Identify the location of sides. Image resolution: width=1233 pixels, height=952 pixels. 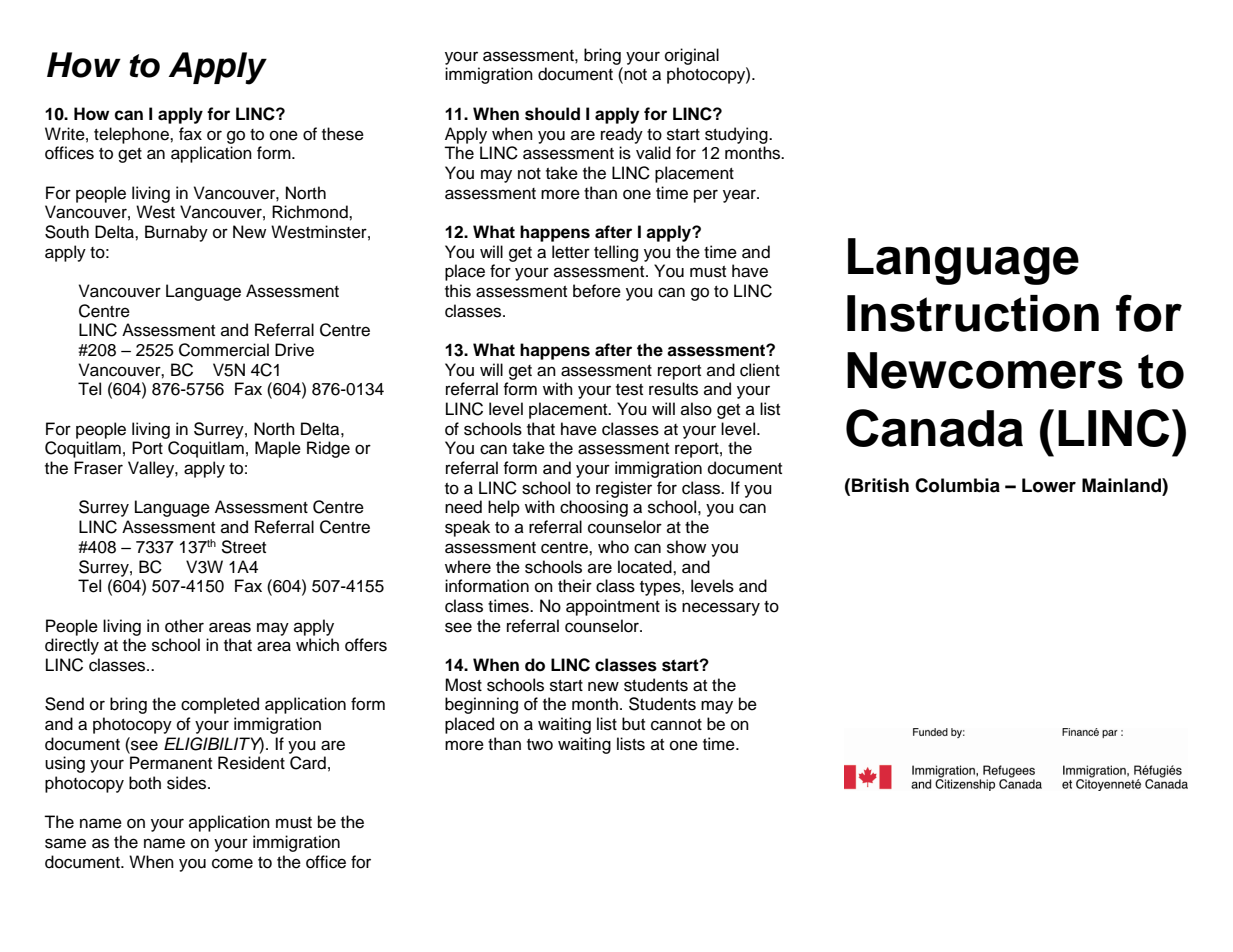
(188, 783).
